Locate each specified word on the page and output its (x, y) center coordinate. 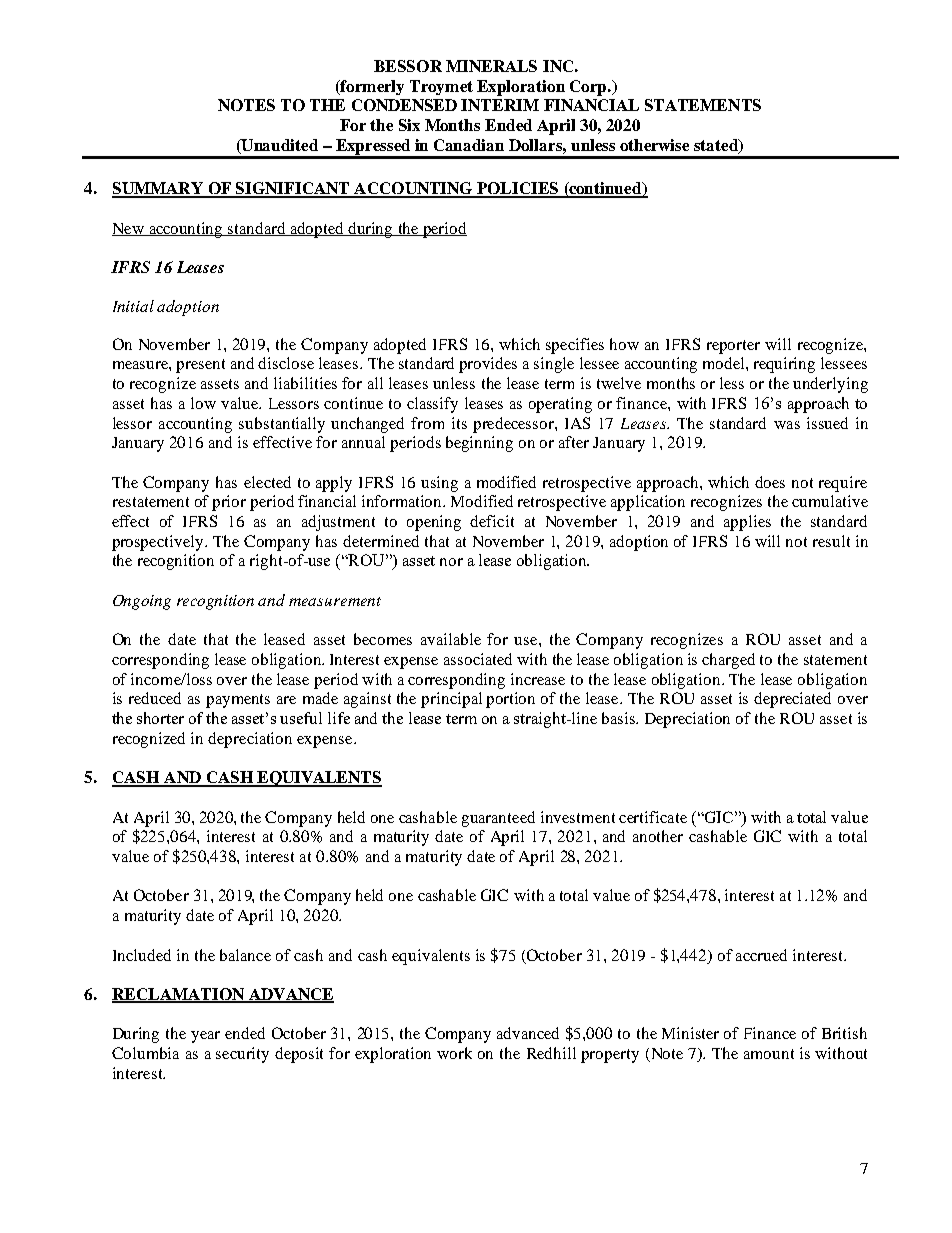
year (205, 1037)
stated (717, 146)
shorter (160, 718)
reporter (733, 347)
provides (488, 365)
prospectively (159, 543)
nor (451, 562)
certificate (653, 817)
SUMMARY (158, 189)
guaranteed (498, 819)
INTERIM (500, 105)
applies (747, 523)
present (200, 366)
